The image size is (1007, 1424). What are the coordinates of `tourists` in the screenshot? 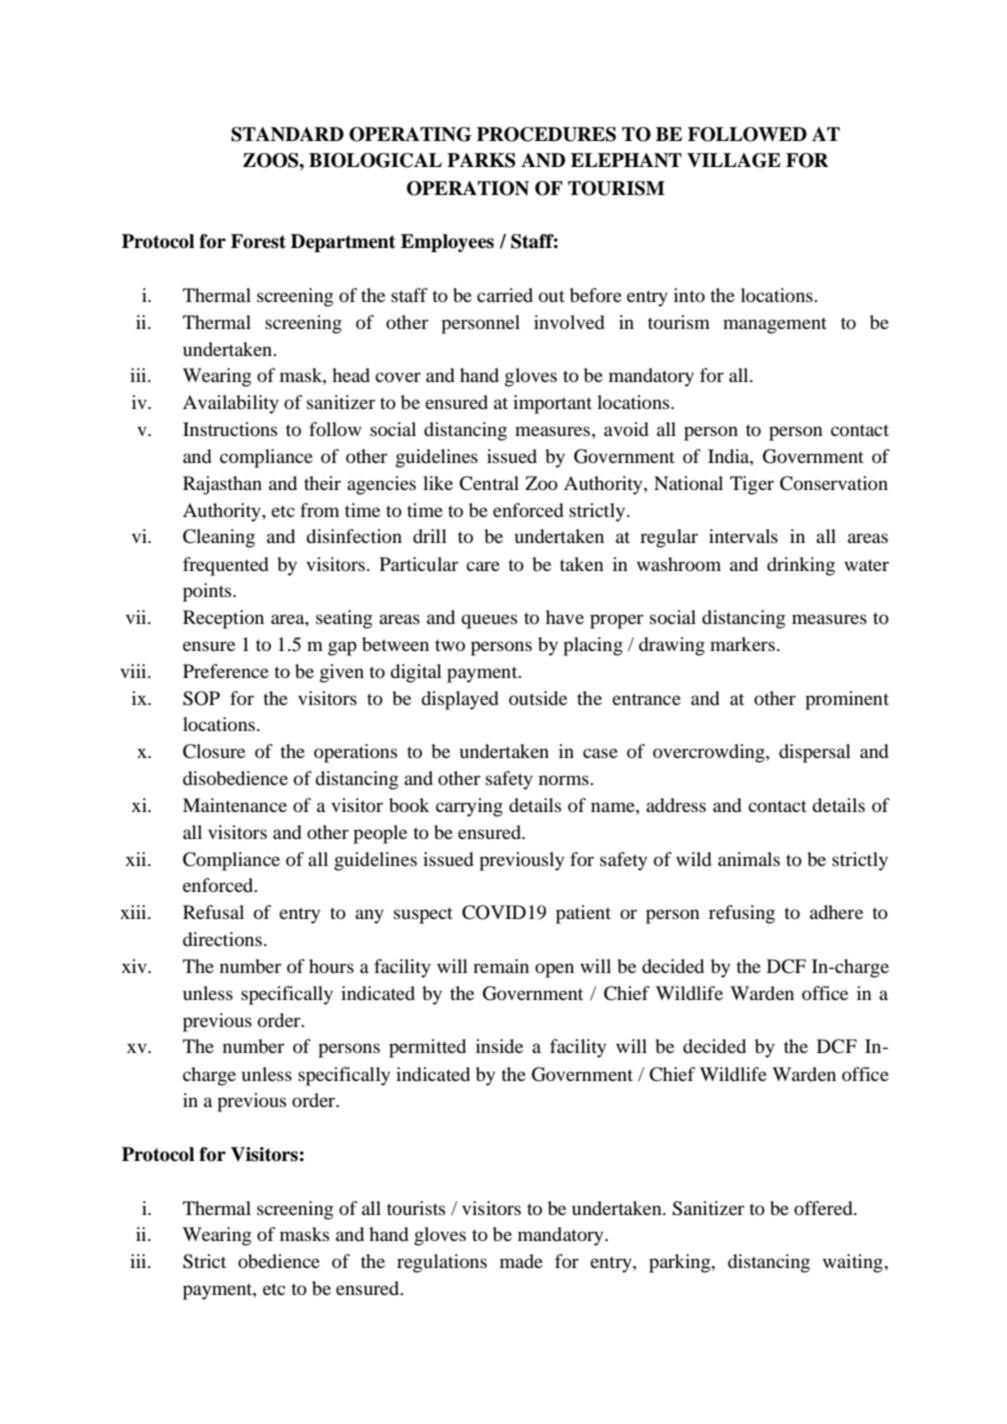 It's located at (416, 1208).
